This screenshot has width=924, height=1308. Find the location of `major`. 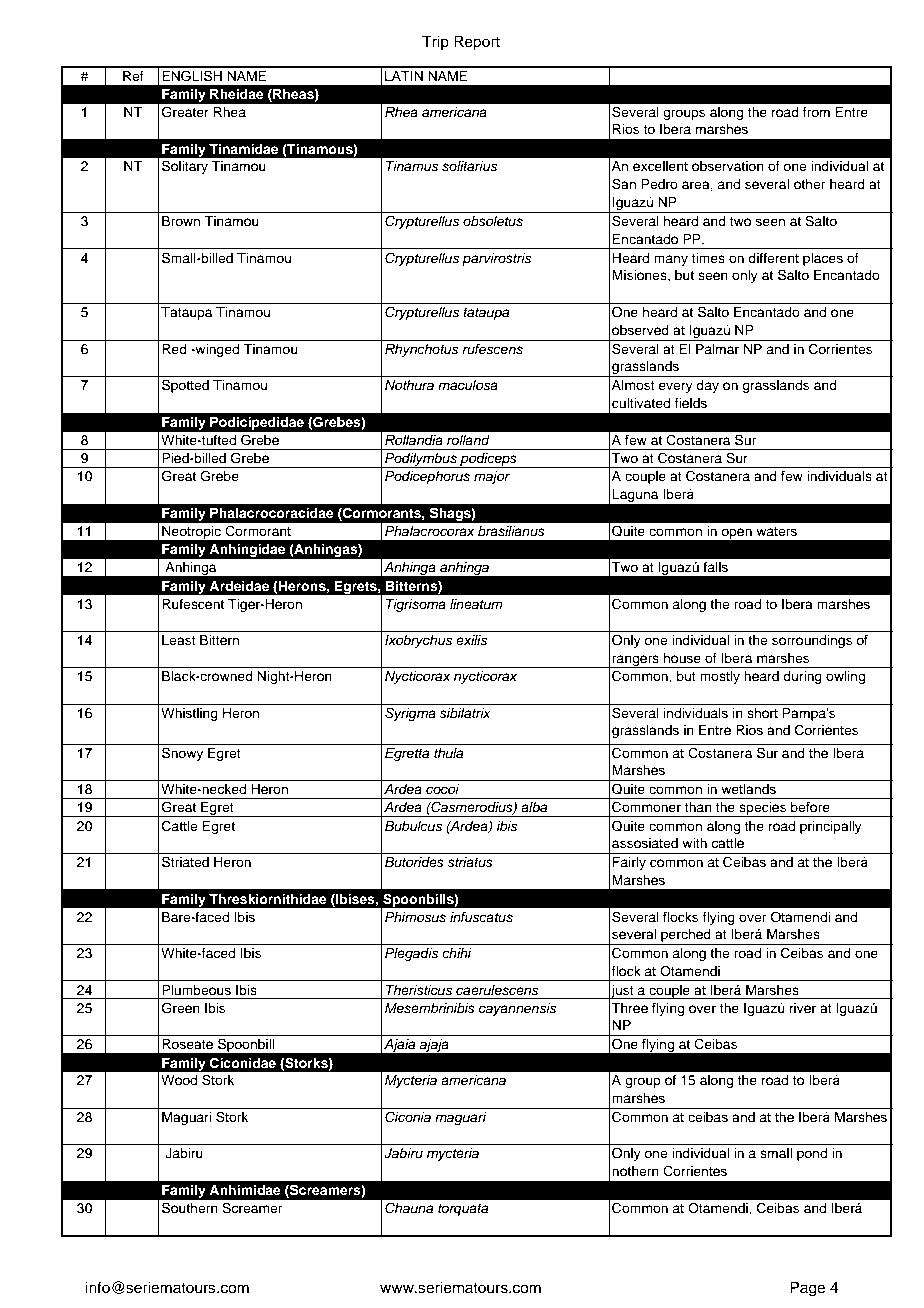

major is located at coordinates (492, 477).
